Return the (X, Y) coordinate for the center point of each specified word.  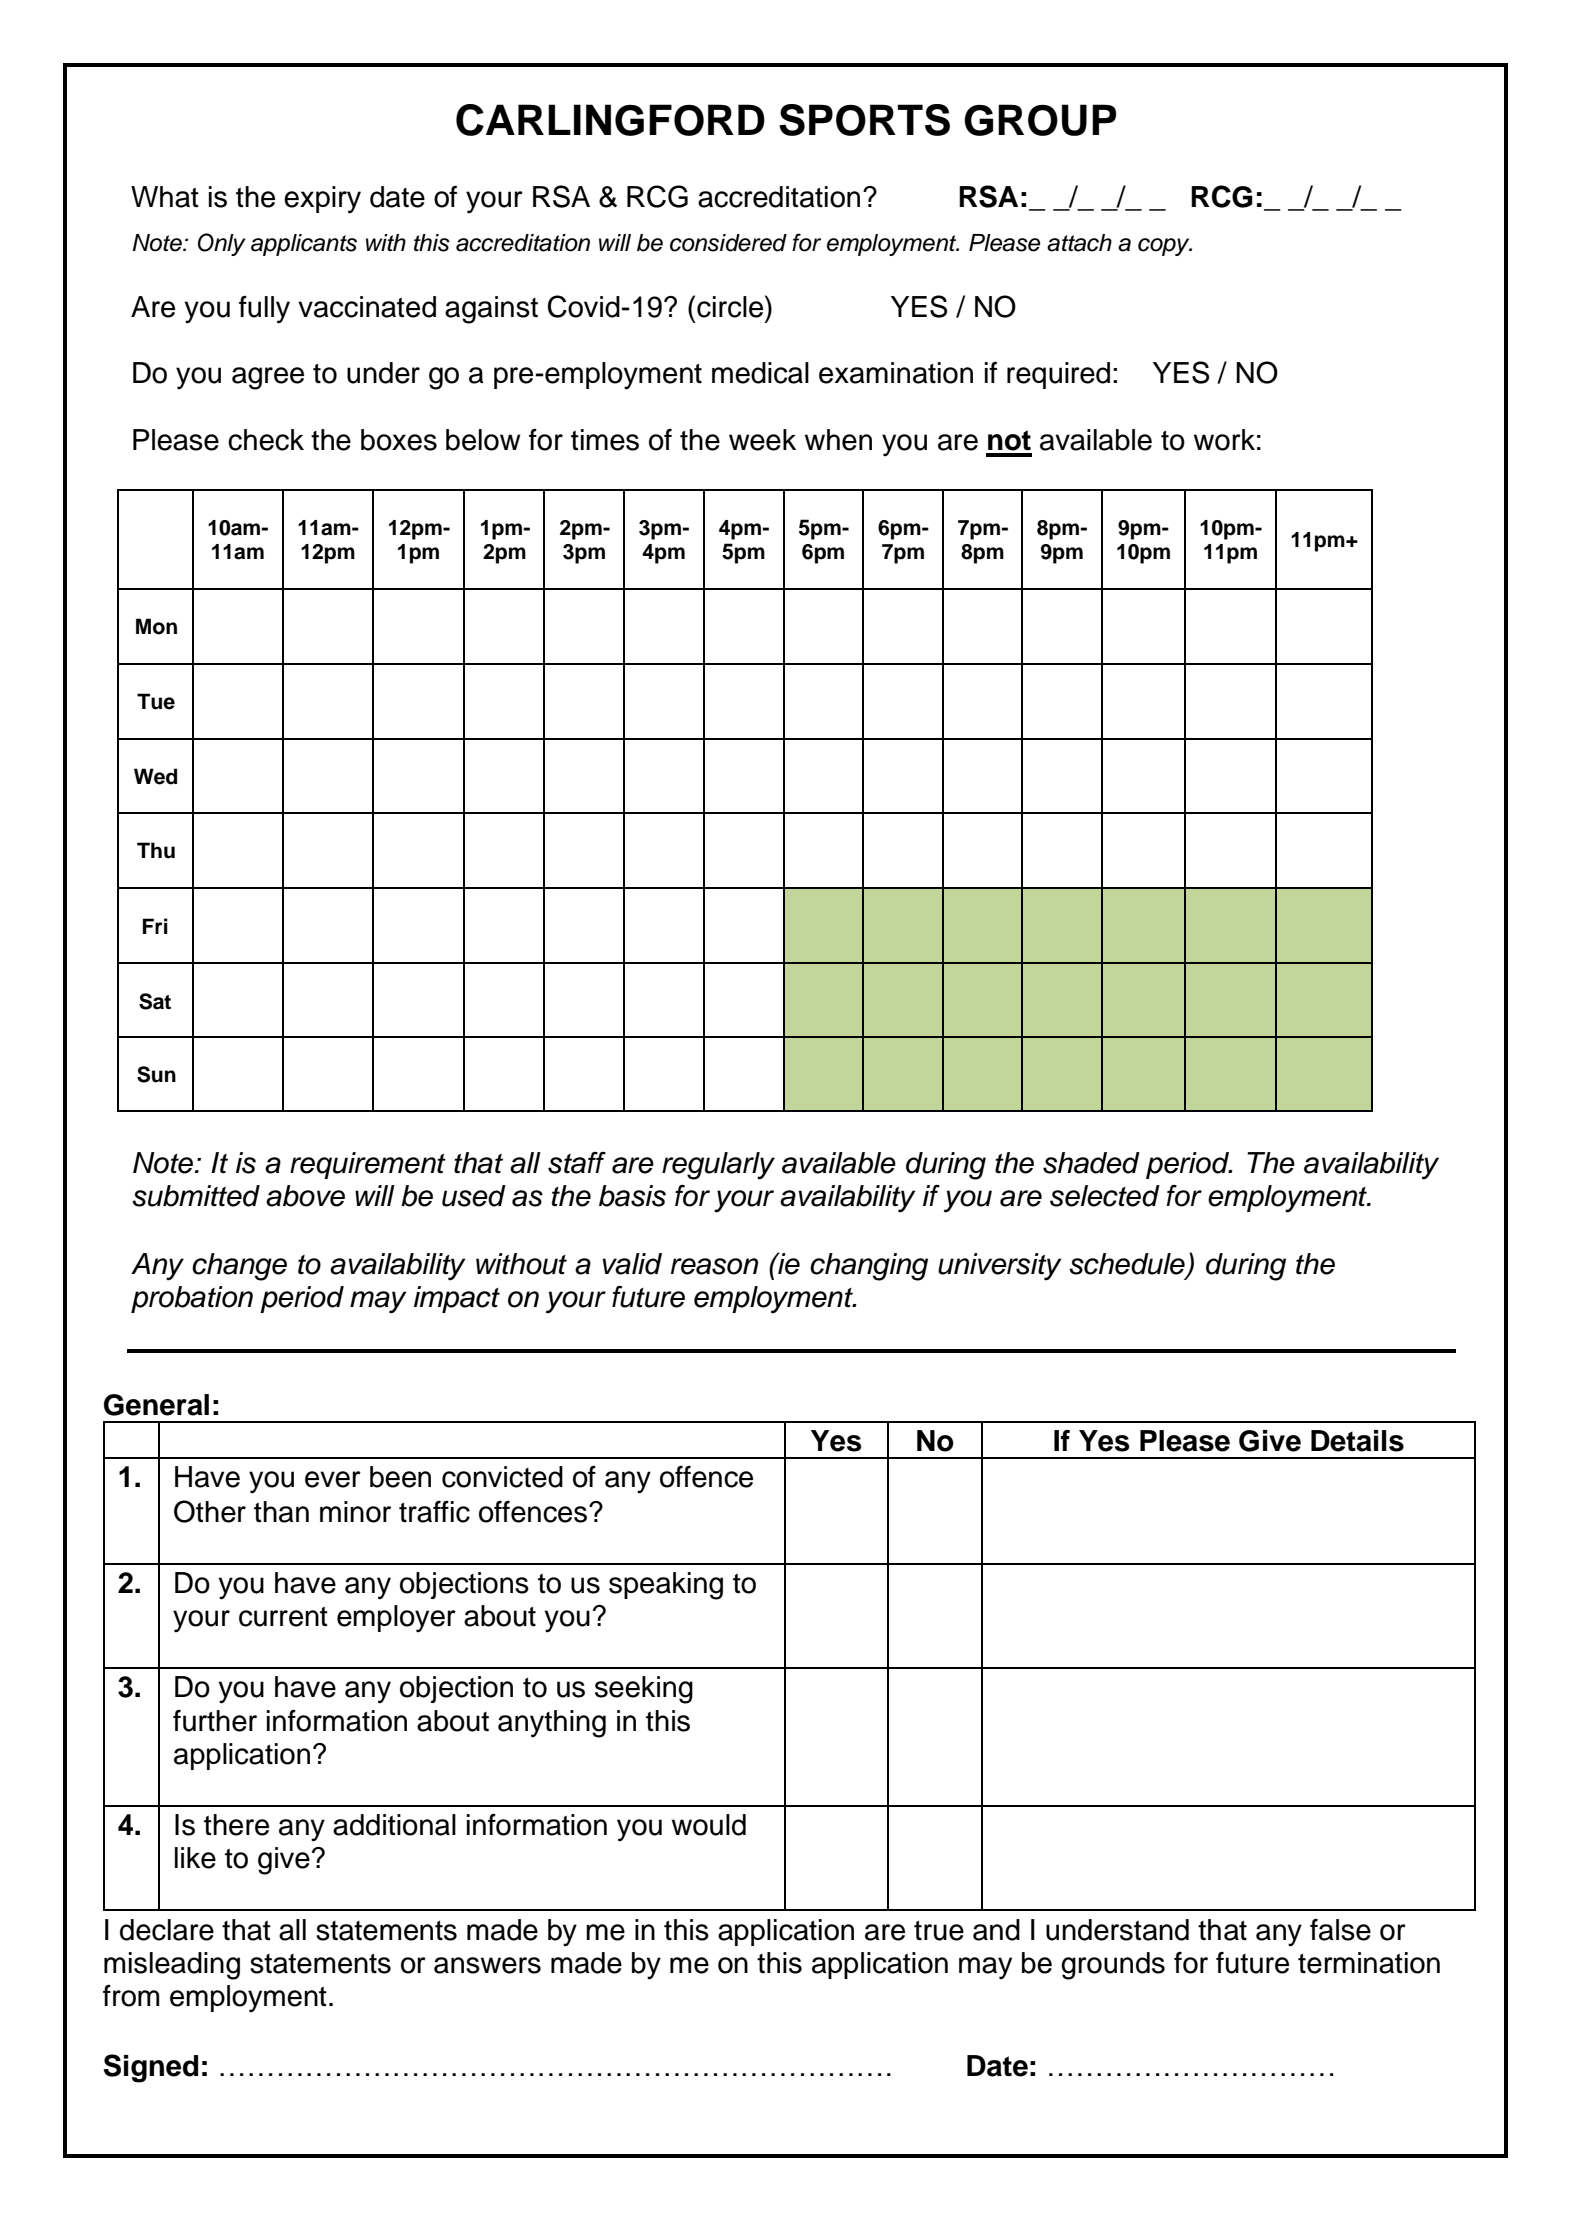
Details (1357, 1441)
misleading (172, 1966)
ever (333, 1479)
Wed (155, 776)
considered (728, 243)
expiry (322, 200)
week (762, 440)
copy (1165, 247)
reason (714, 1266)
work (1224, 440)
